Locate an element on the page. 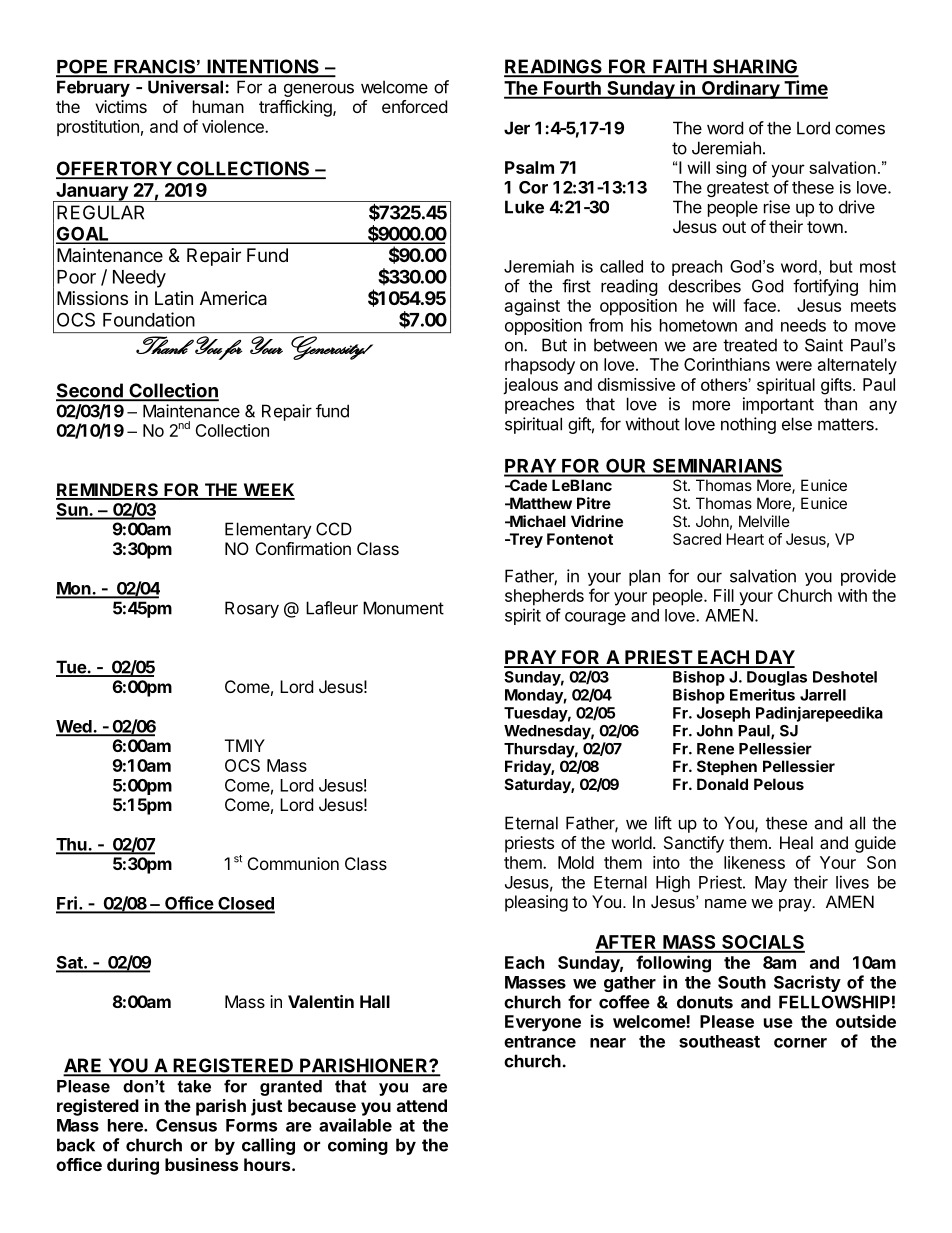  else is located at coordinates (797, 424).
